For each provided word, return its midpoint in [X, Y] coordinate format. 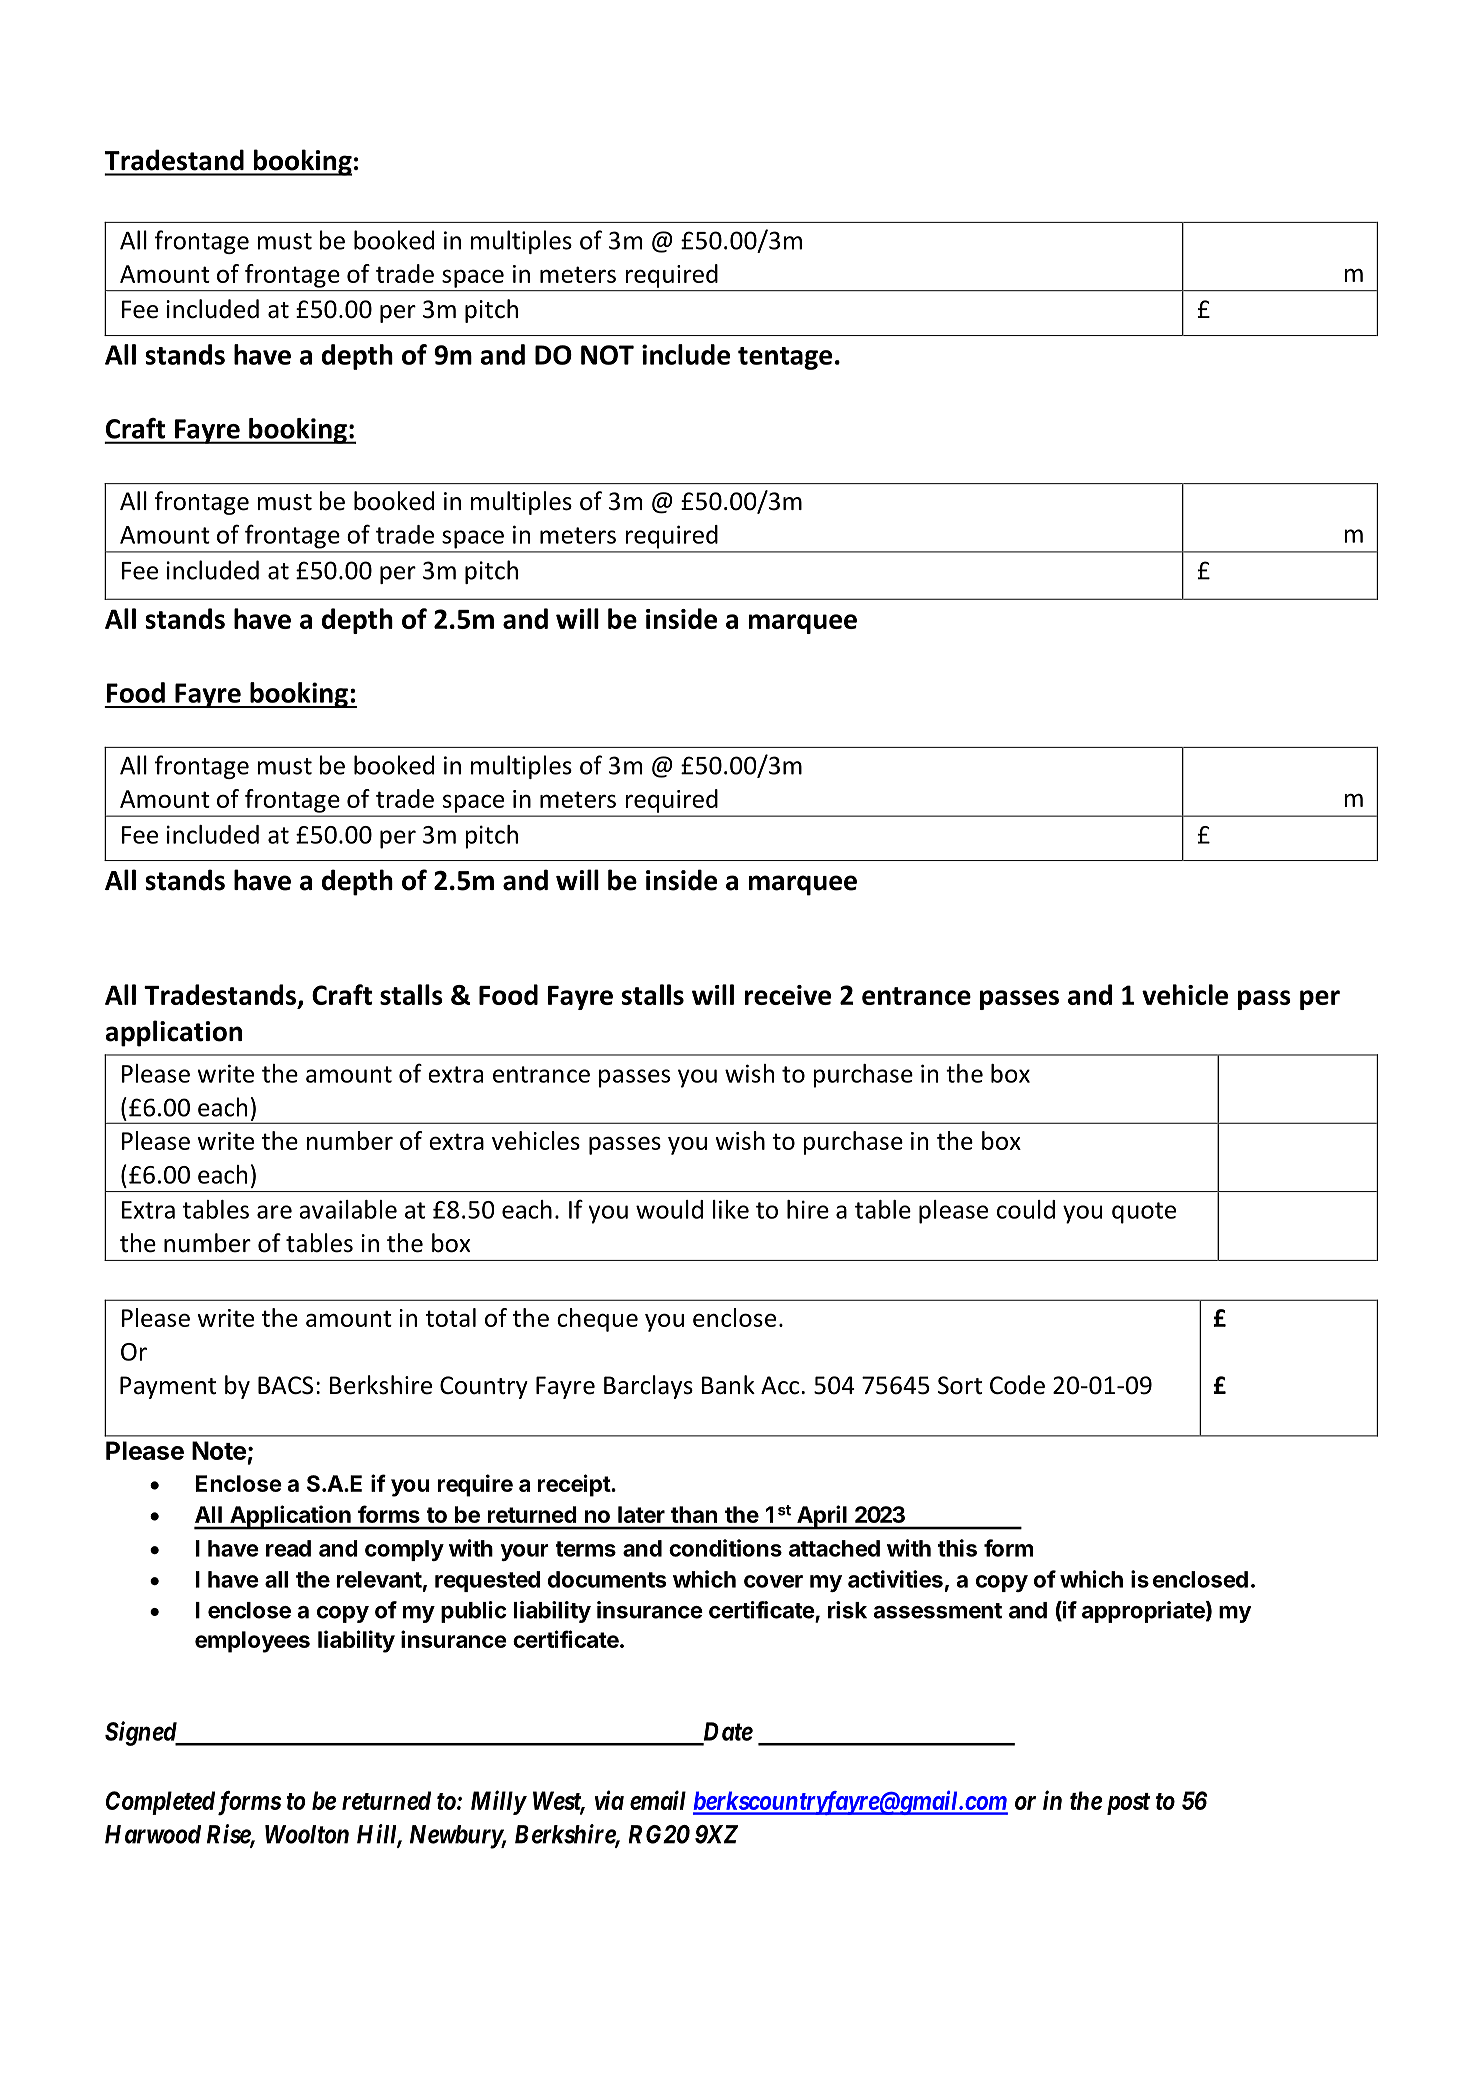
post [1128, 1804]
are [274, 1212]
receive [788, 995]
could [1026, 1209]
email [658, 1800]
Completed [160, 1803]
